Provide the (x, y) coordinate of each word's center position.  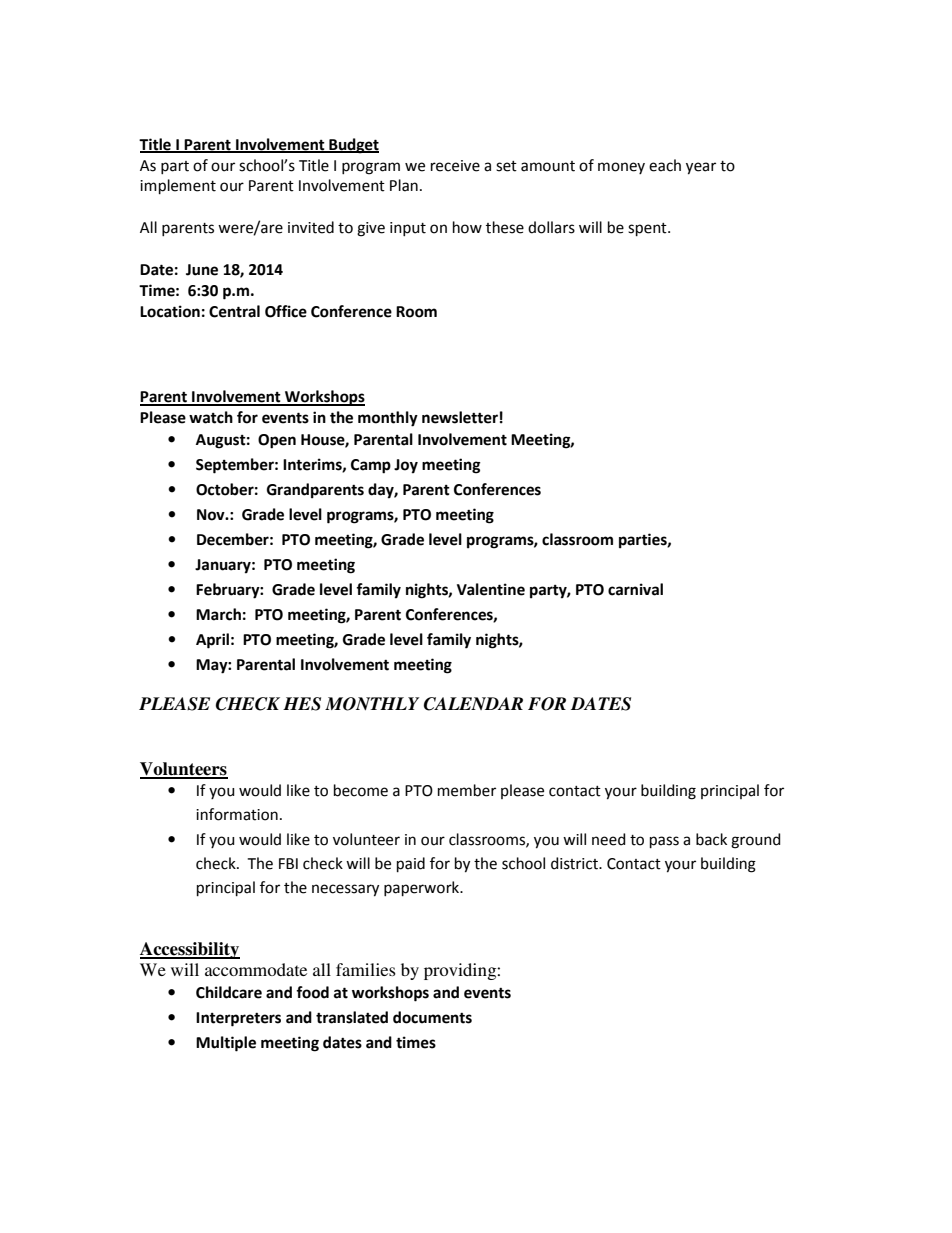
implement (178, 186)
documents (432, 1017)
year (701, 168)
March (218, 614)
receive (455, 166)
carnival (635, 589)
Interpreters (238, 1019)
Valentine (491, 589)
